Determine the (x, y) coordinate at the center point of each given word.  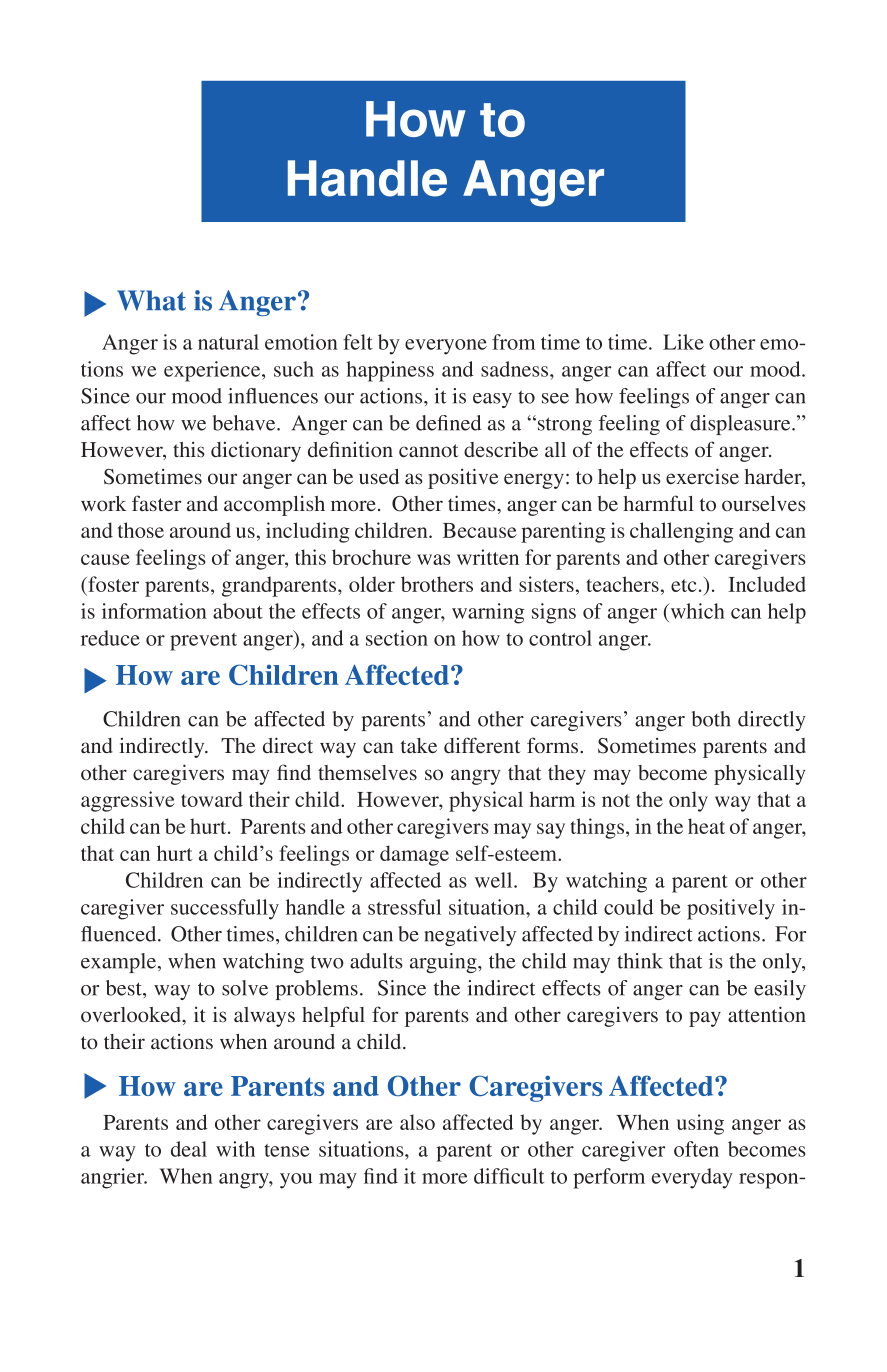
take (419, 745)
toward (212, 799)
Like (683, 342)
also (417, 1122)
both (711, 719)
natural (228, 342)
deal (189, 1149)
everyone (446, 347)
